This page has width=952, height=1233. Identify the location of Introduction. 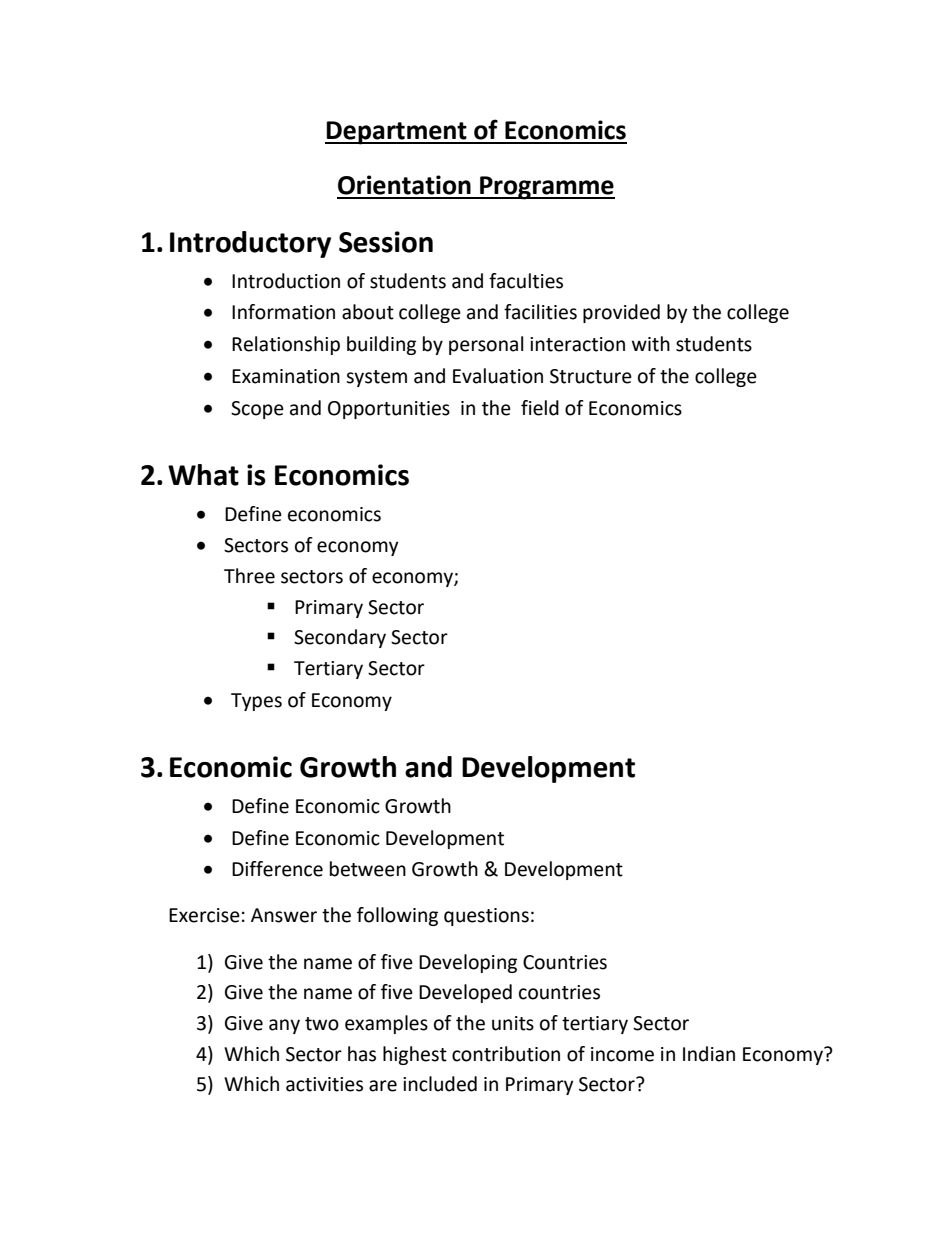
(286, 281).
